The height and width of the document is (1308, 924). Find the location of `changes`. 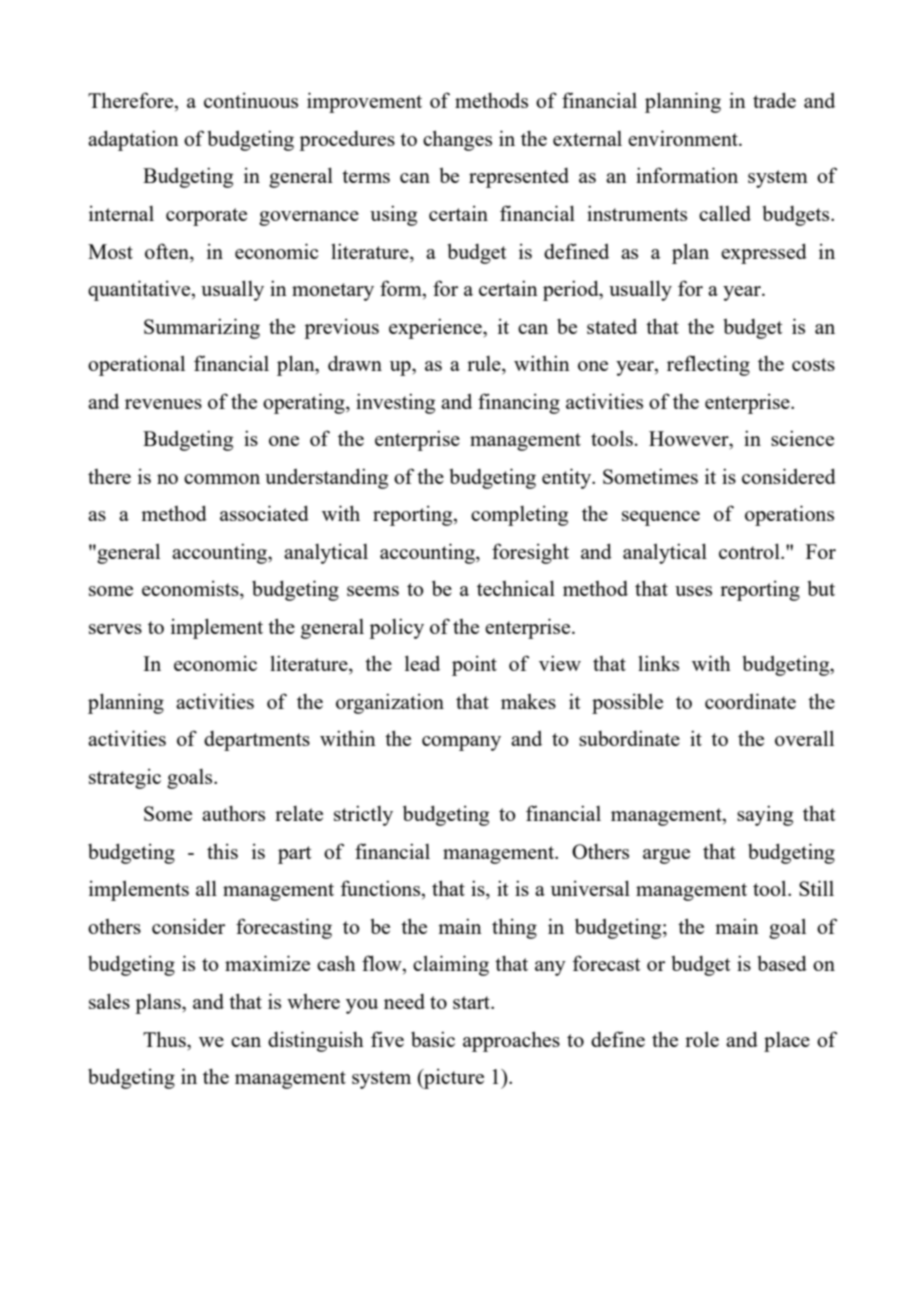

changes is located at coordinates (457, 140).
